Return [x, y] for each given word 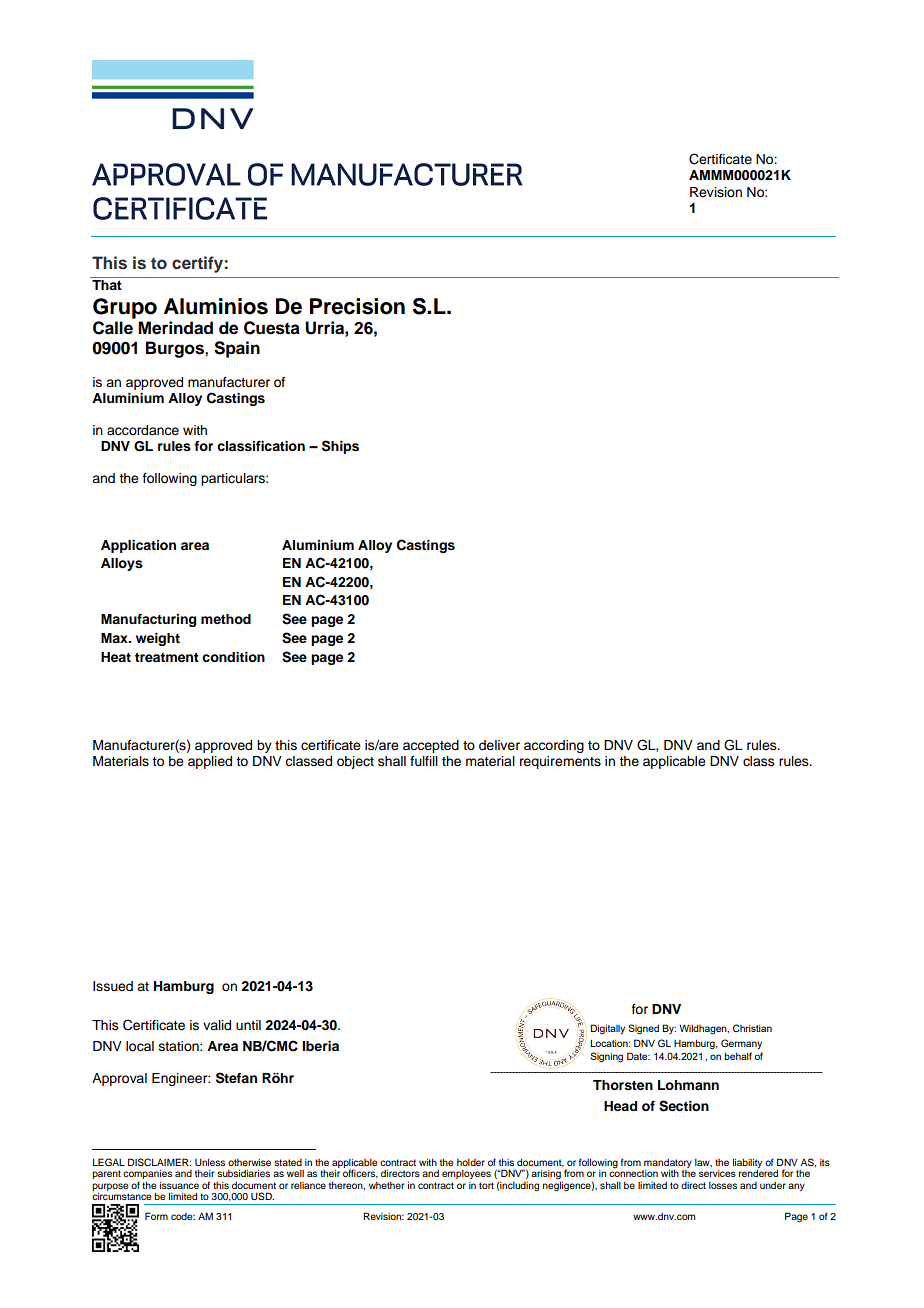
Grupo [125, 308]
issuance [179, 1185]
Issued [113, 986]
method [226, 619]
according [554, 746]
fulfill [424, 761]
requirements [560, 762]
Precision [357, 306]
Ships [340, 447]
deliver [499, 745]
